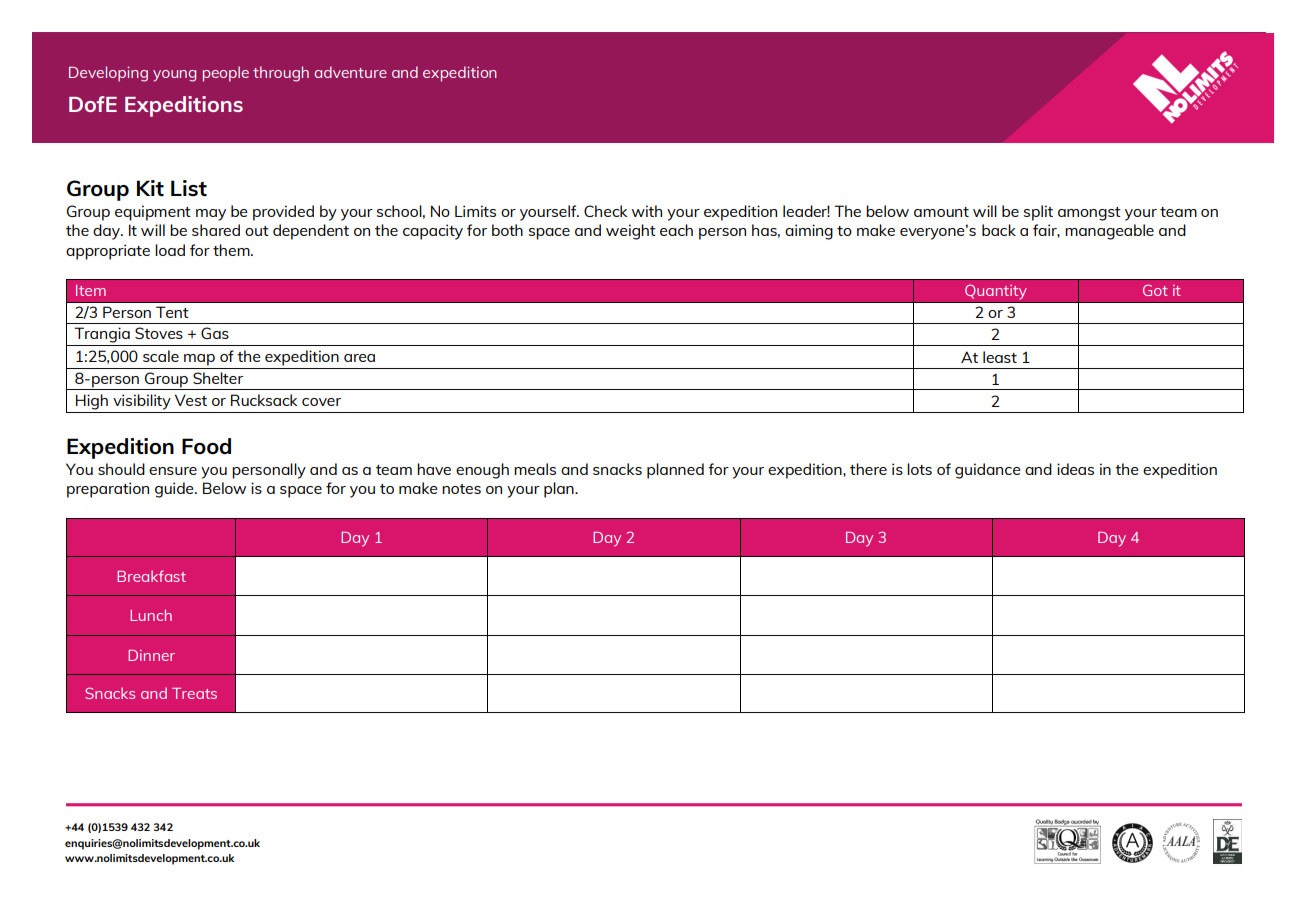 This page has width=1308, height=924. I want to click on Breakfast, so click(151, 576).
